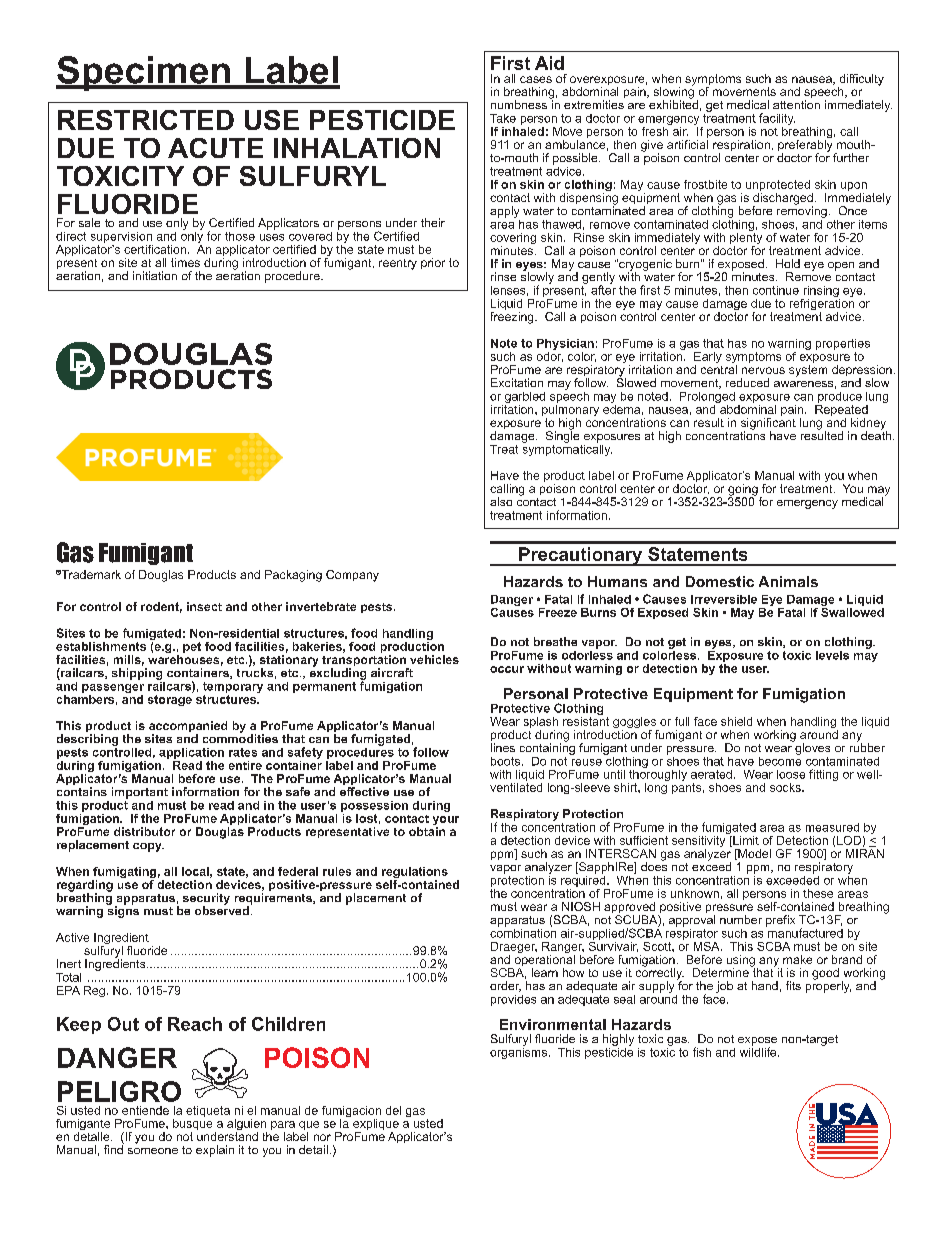  Describe the element at coordinates (192, 647) in the page. I see `pet` at that location.
